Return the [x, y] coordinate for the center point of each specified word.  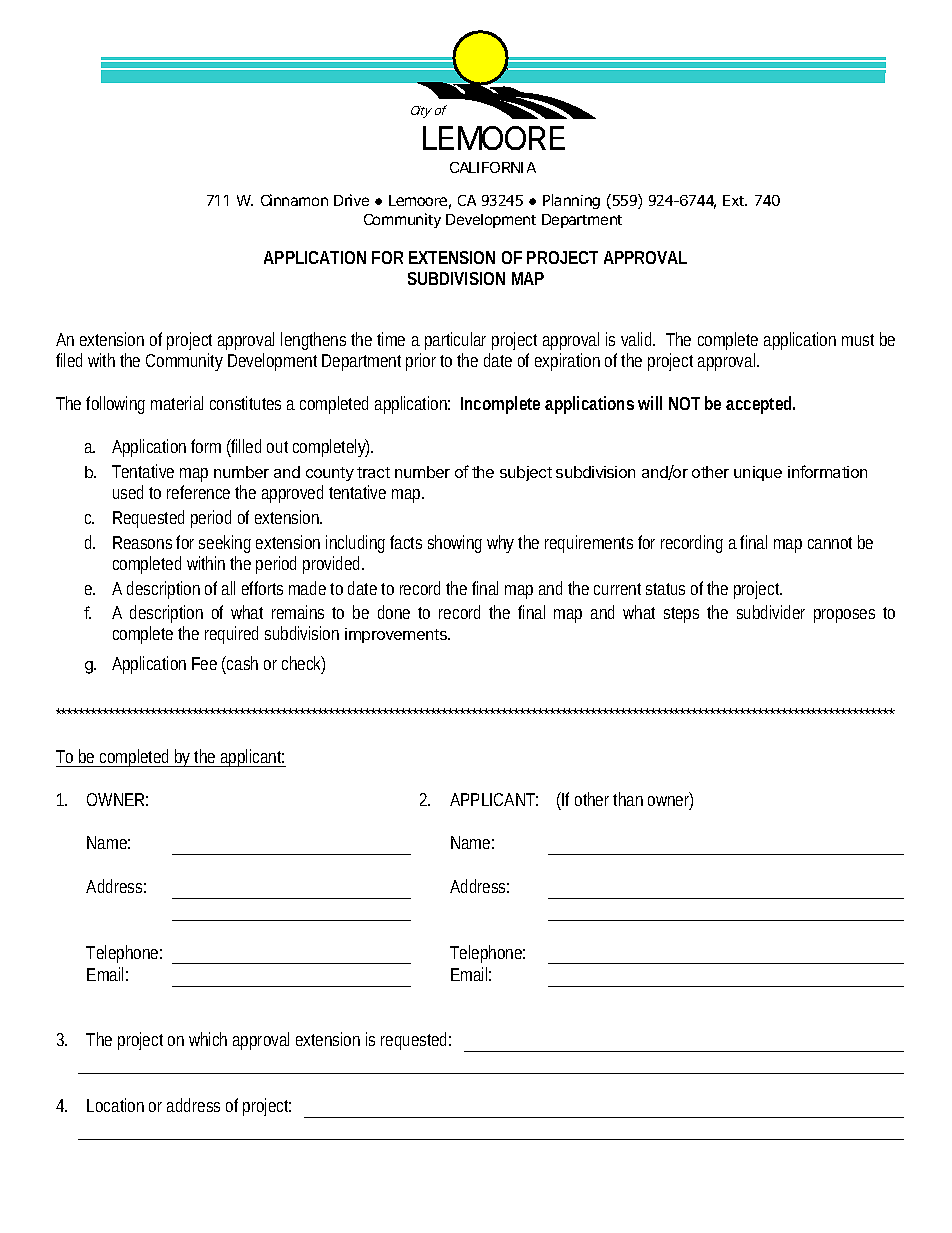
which [208, 1039]
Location [115, 1105]
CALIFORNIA [493, 167]
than [628, 799]
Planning [571, 201]
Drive [351, 200]
